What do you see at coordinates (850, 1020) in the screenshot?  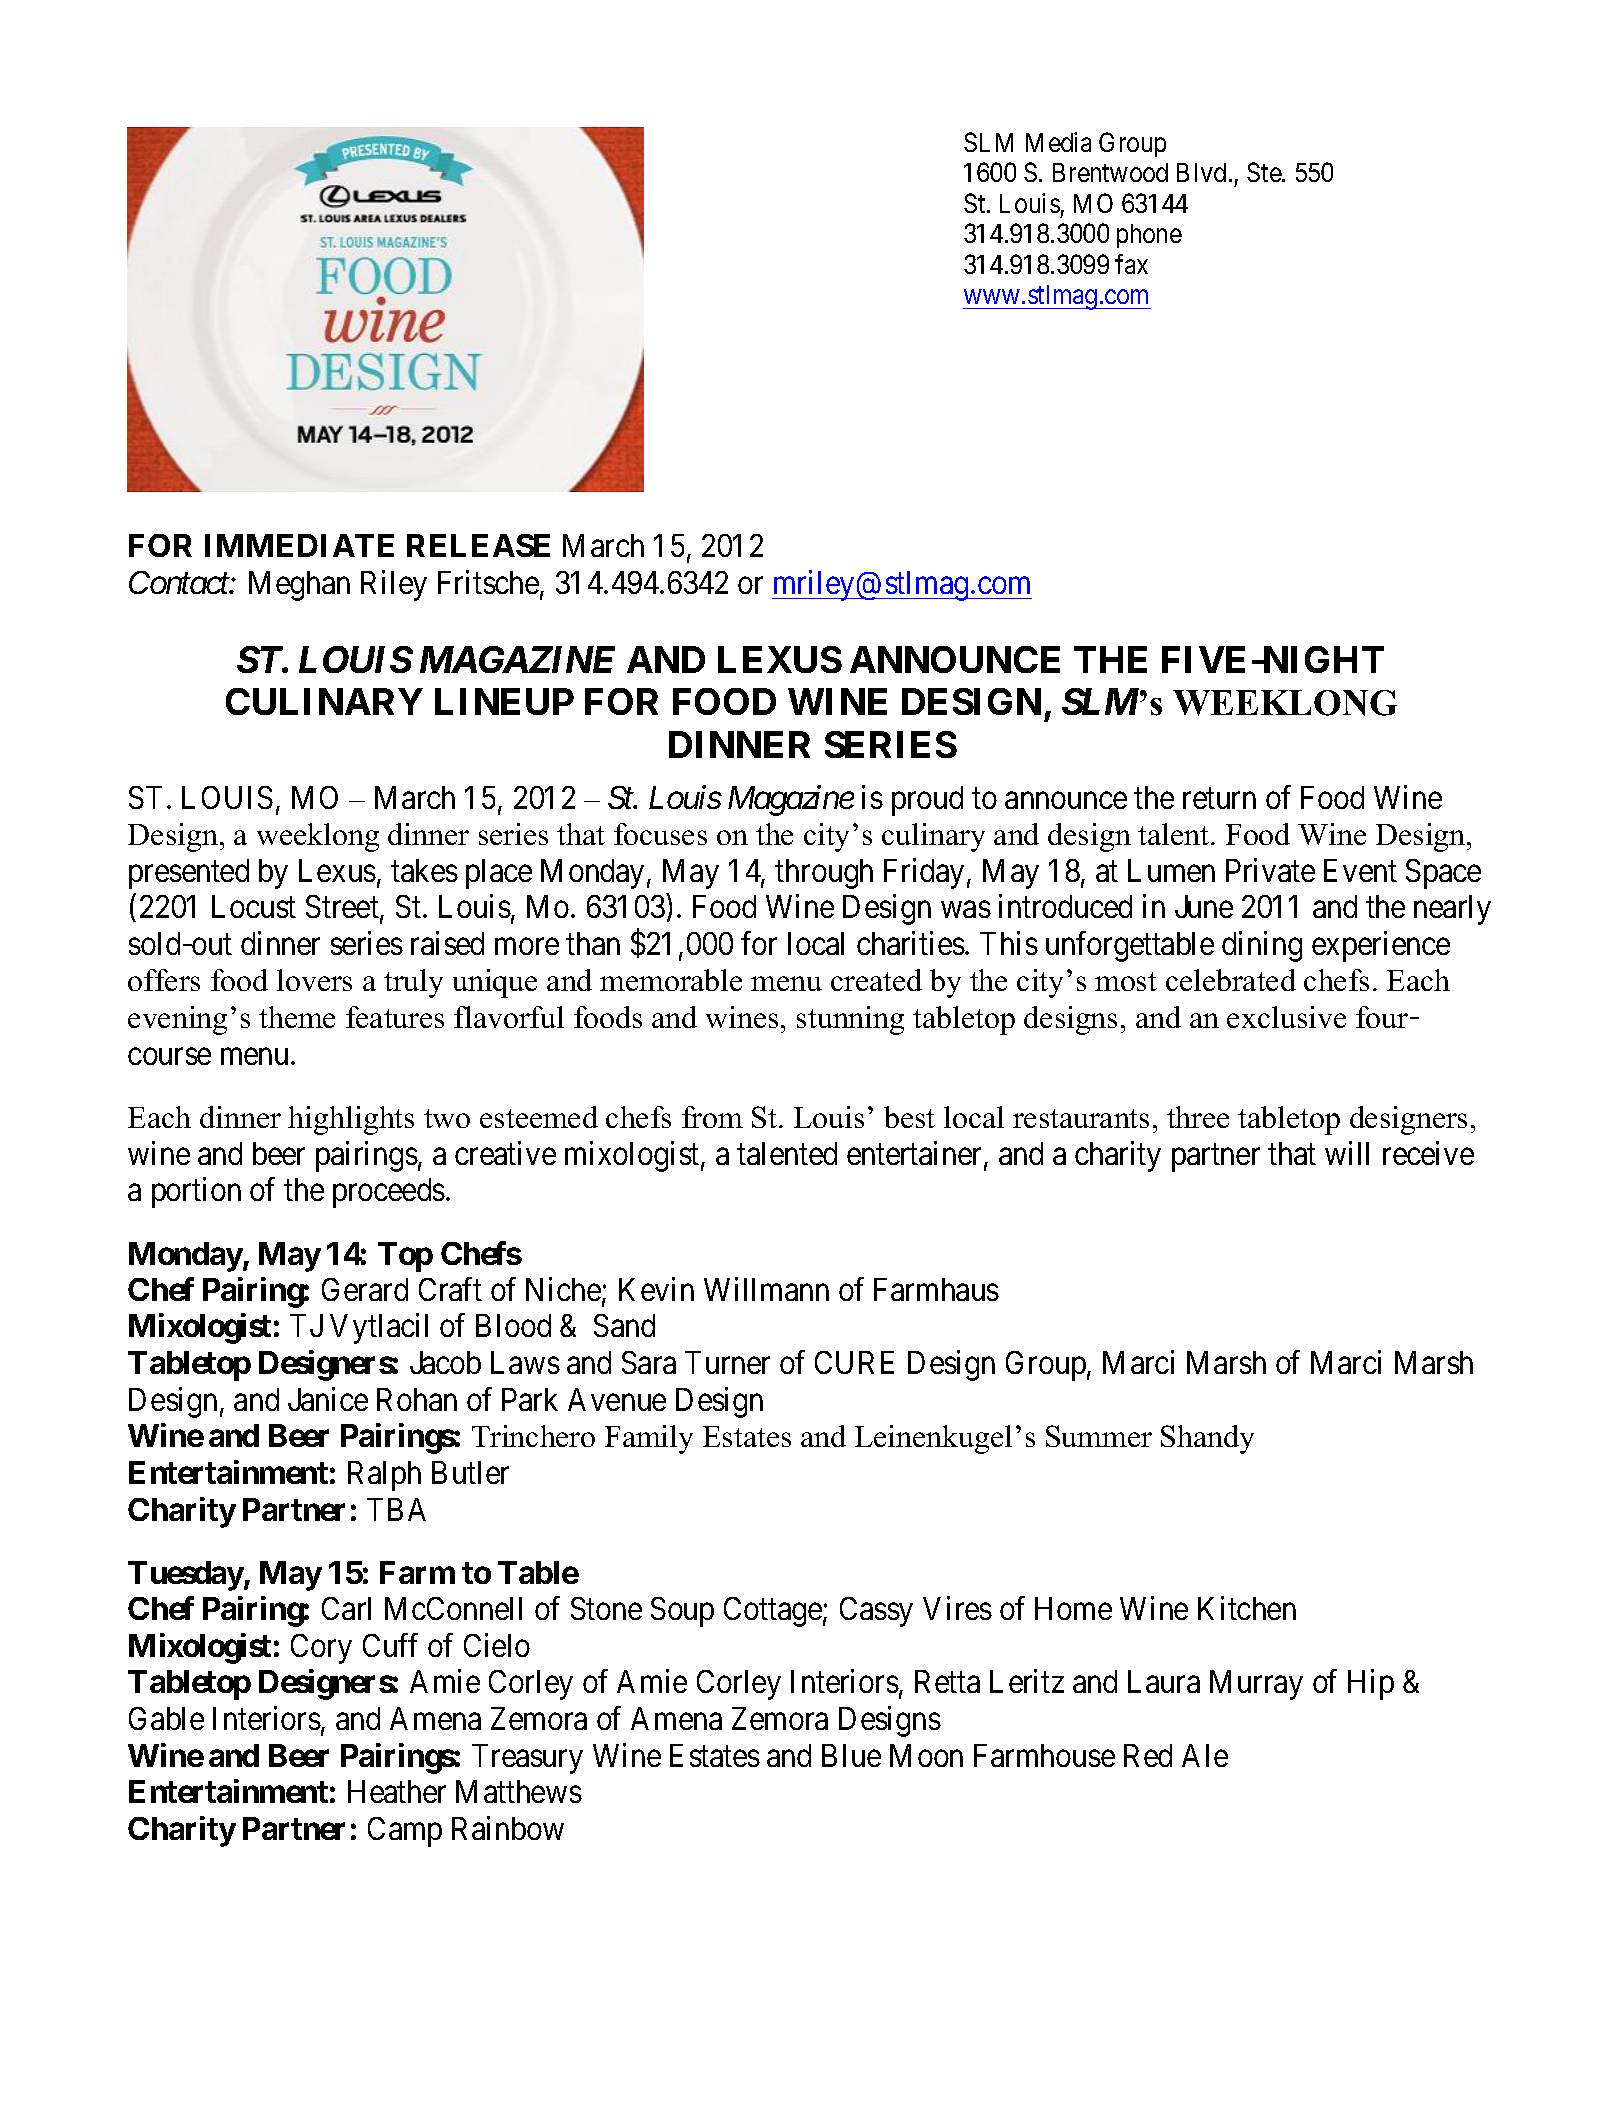 I see `stunning` at bounding box center [850, 1020].
